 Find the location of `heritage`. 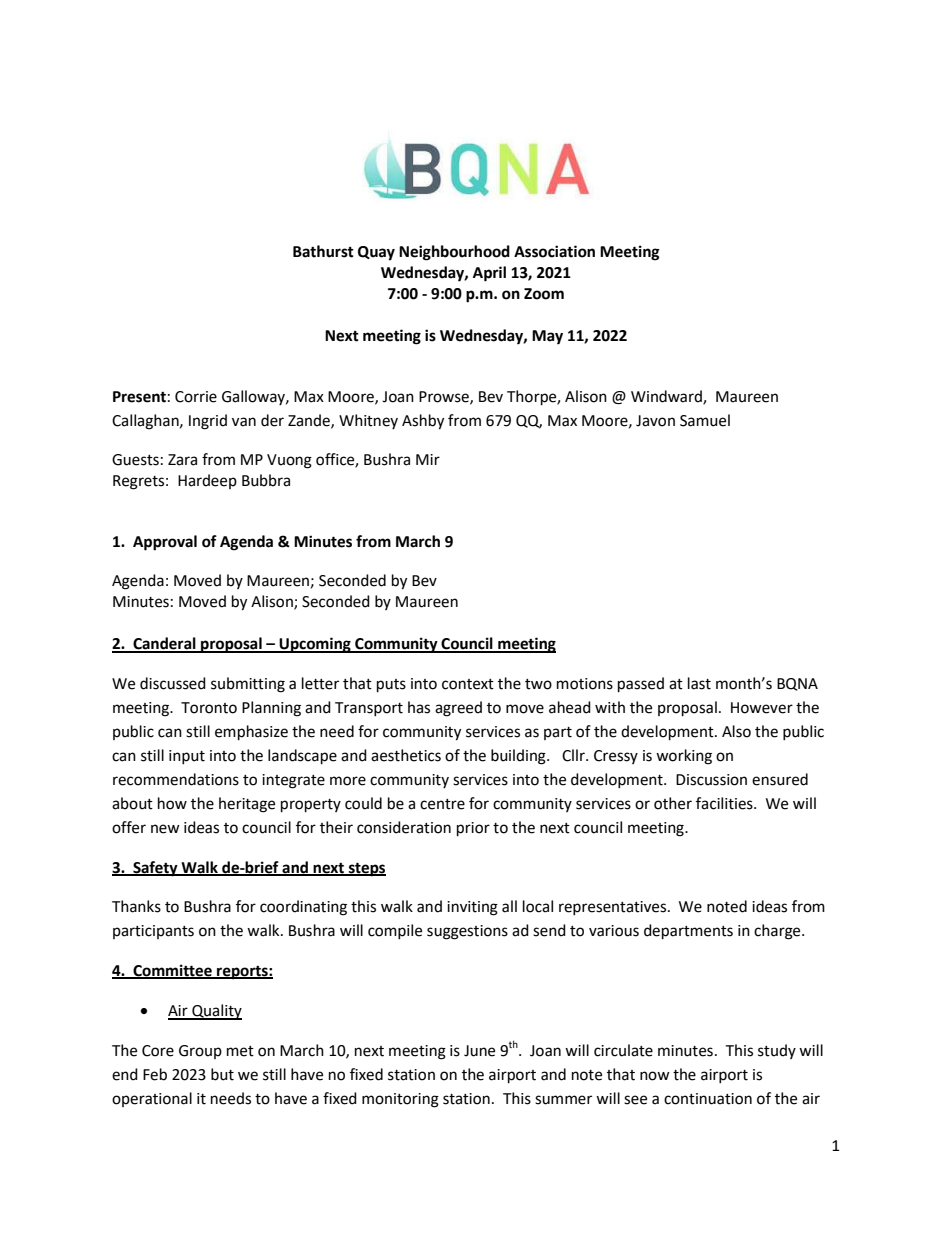

heritage is located at coordinates (247, 805).
